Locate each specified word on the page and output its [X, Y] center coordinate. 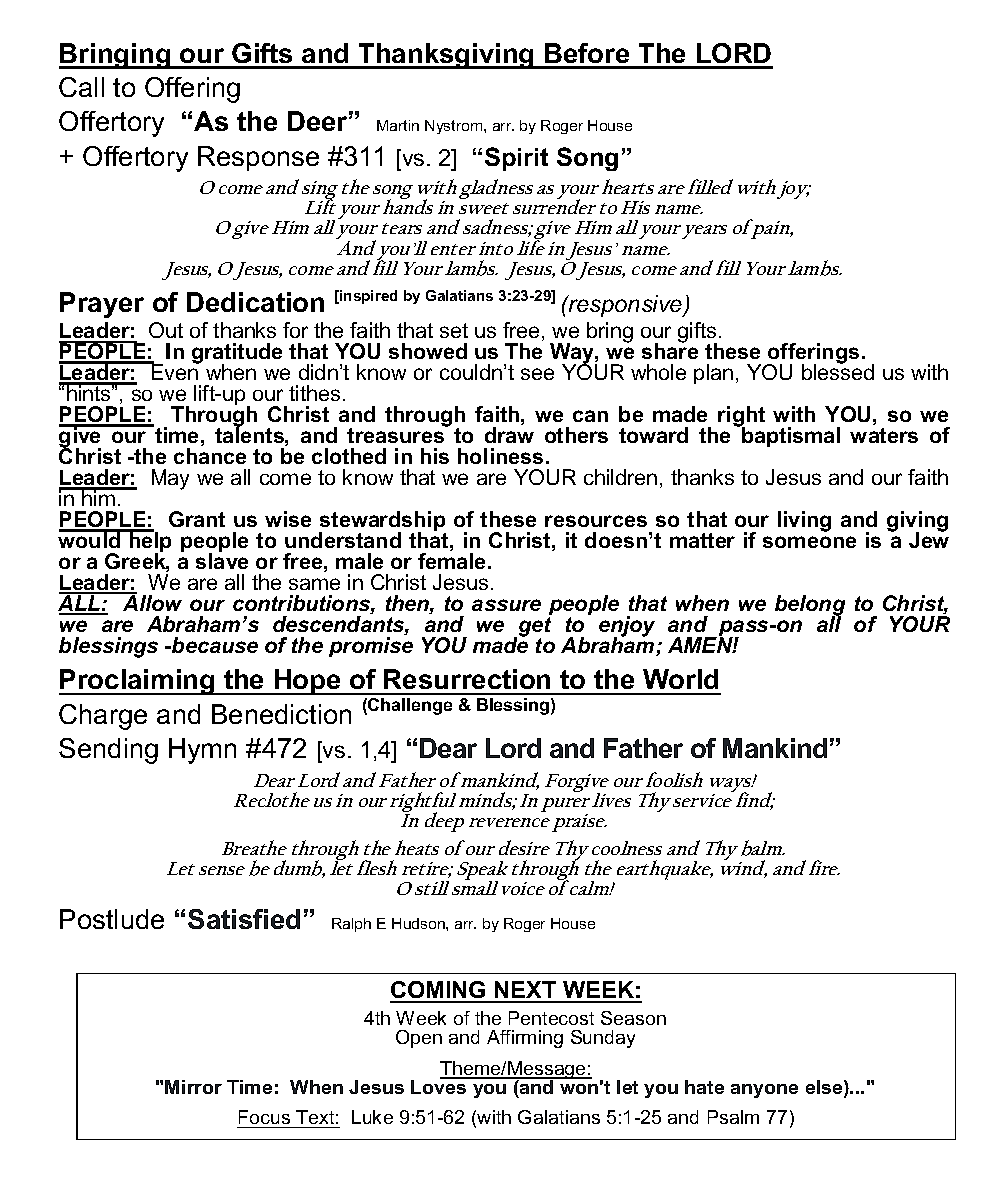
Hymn [202, 751]
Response [258, 158]
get [535, 626]
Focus [265, 1119]
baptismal [790, 436]
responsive [626, 306]
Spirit [516, 159]
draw [509, 435]
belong [810, 606]
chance [210, 456]
